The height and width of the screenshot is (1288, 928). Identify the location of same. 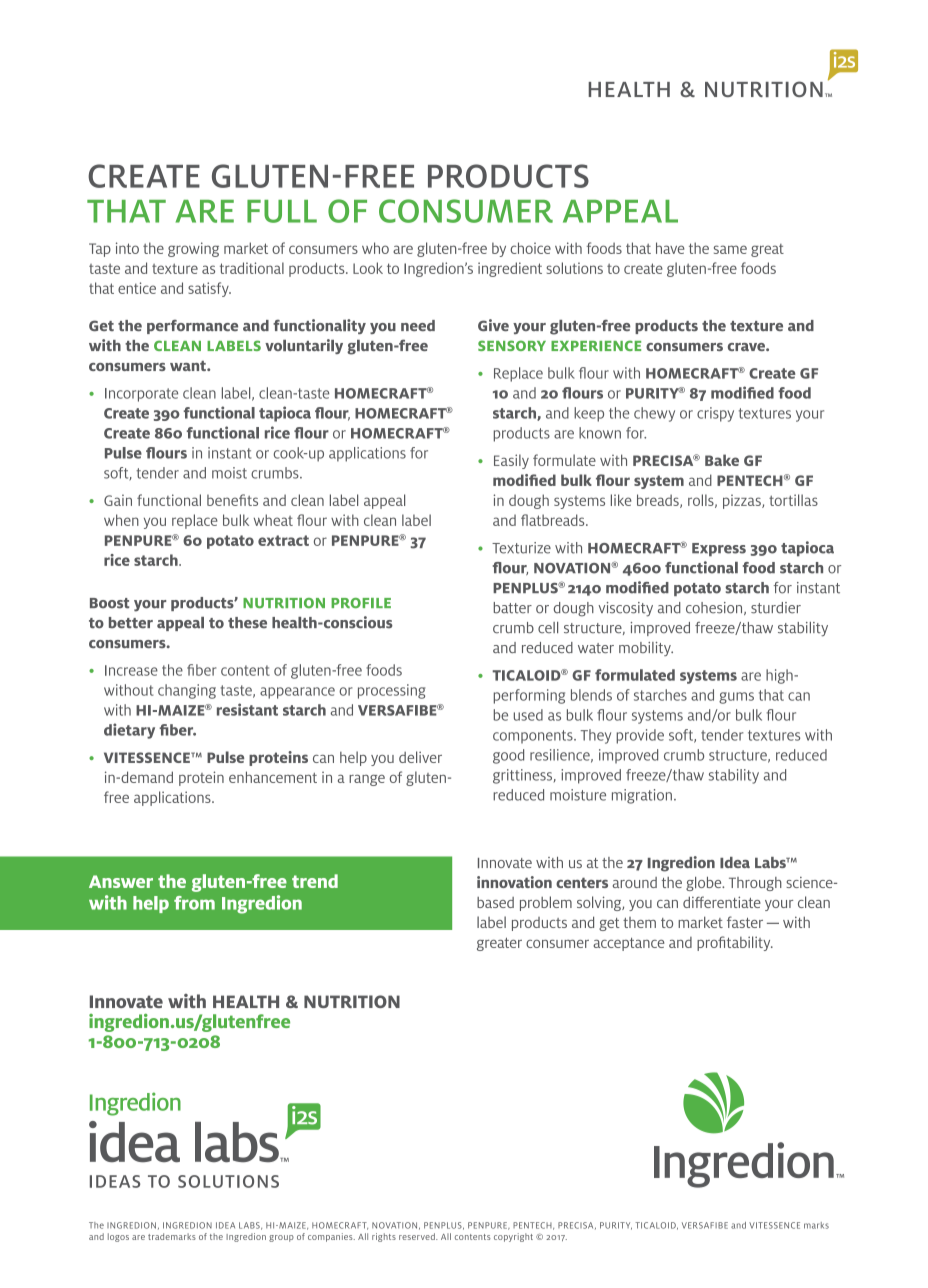
(730, 249).
